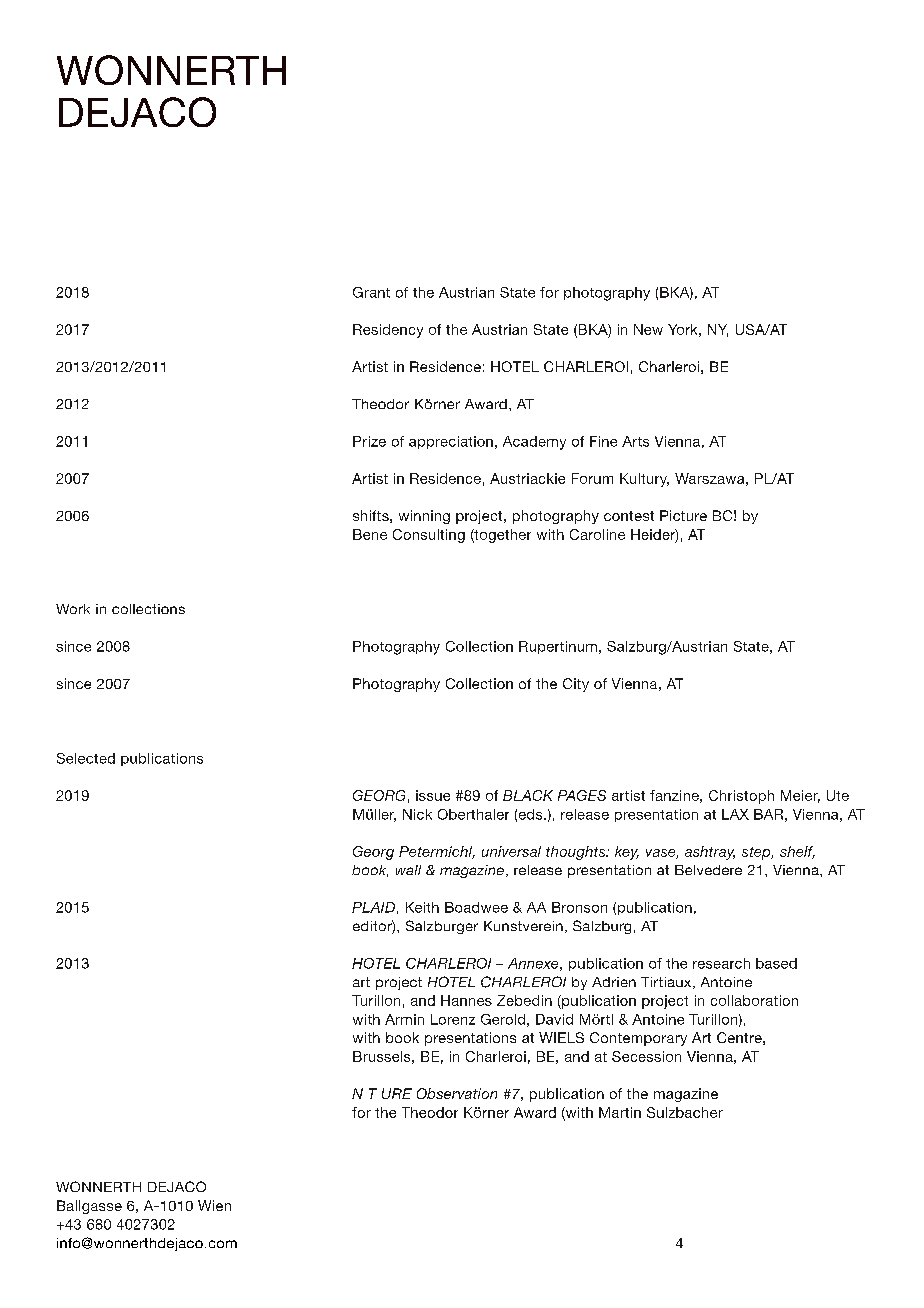  Describe the element at coordinates (453, 1019) in the document. I see `Lorenz` at that location.
